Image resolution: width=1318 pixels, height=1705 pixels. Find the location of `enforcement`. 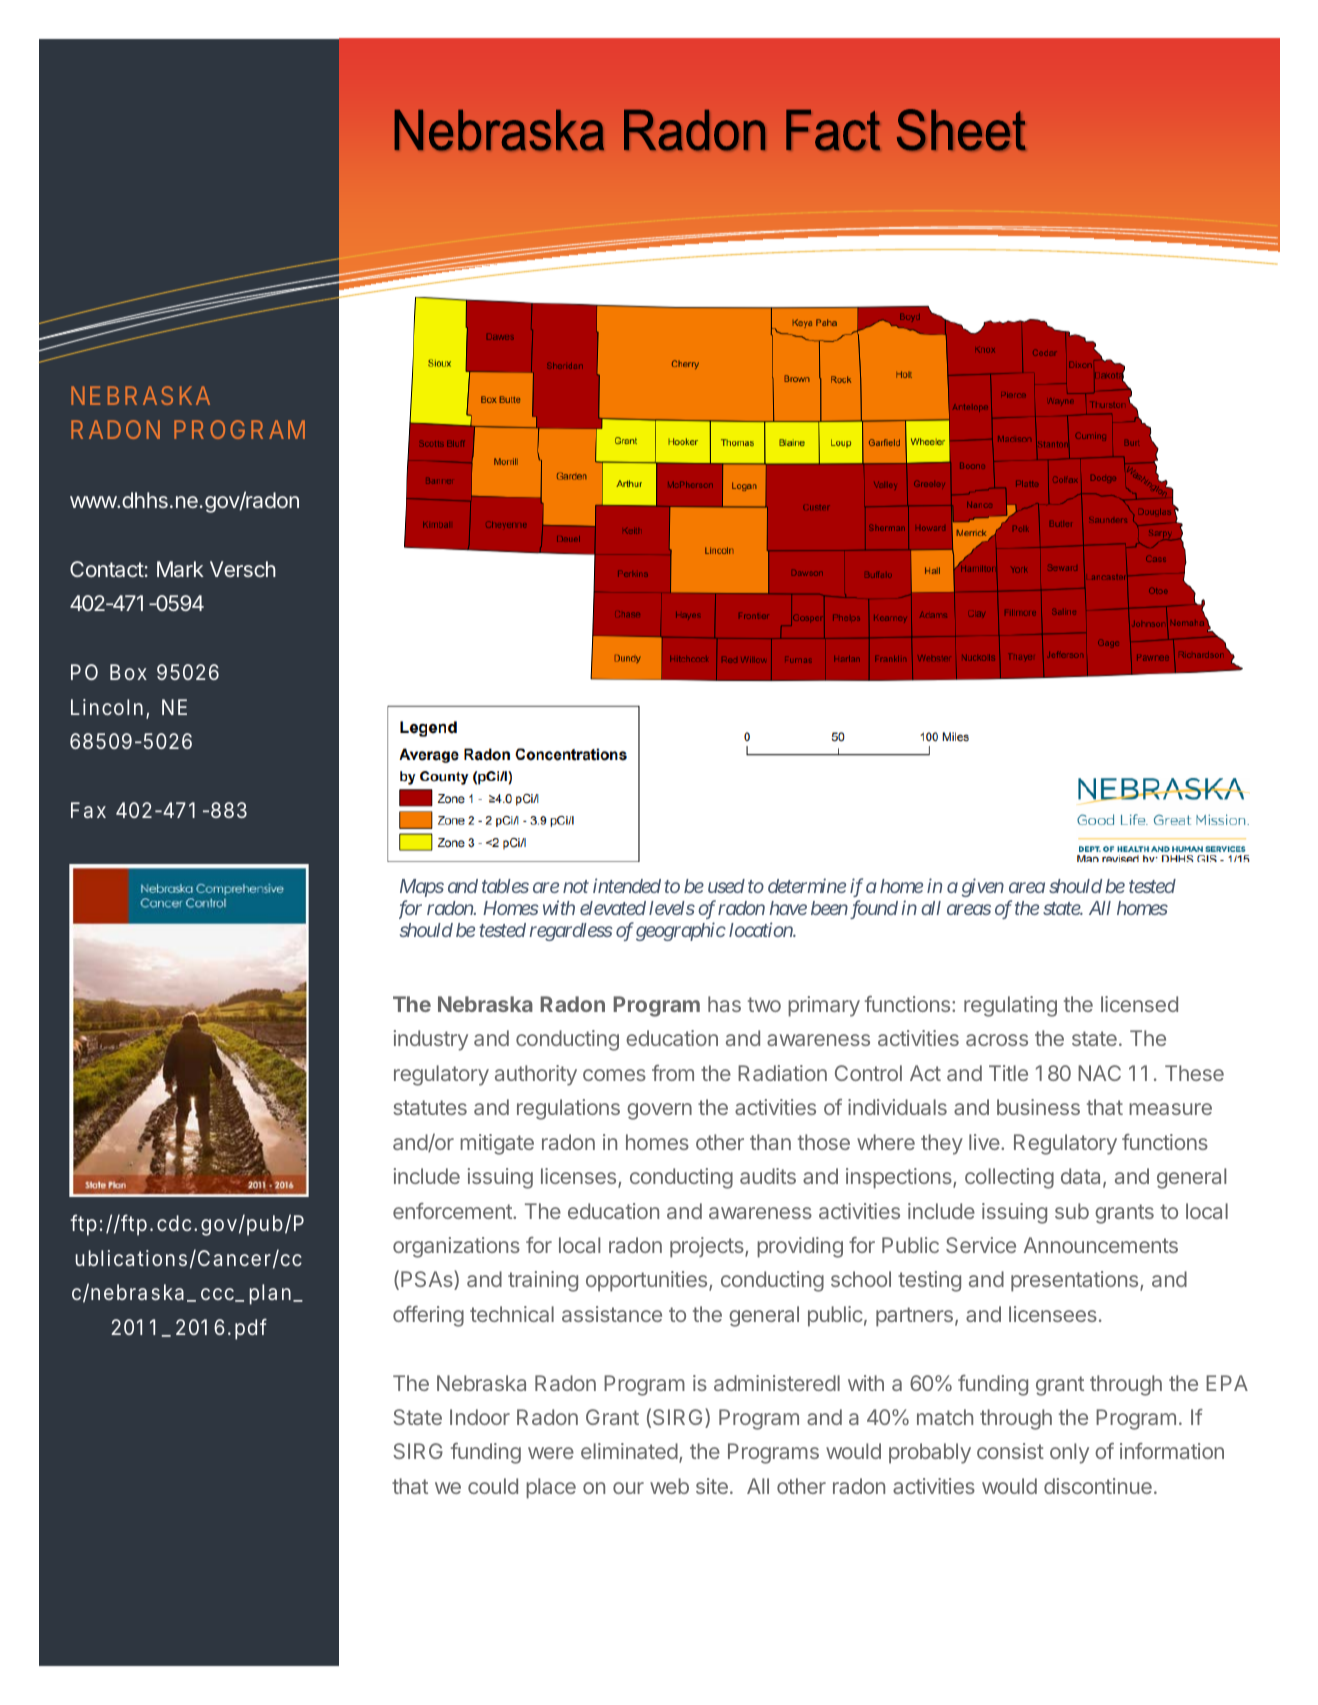

enforcement is located at coordinates (453, 1211).
